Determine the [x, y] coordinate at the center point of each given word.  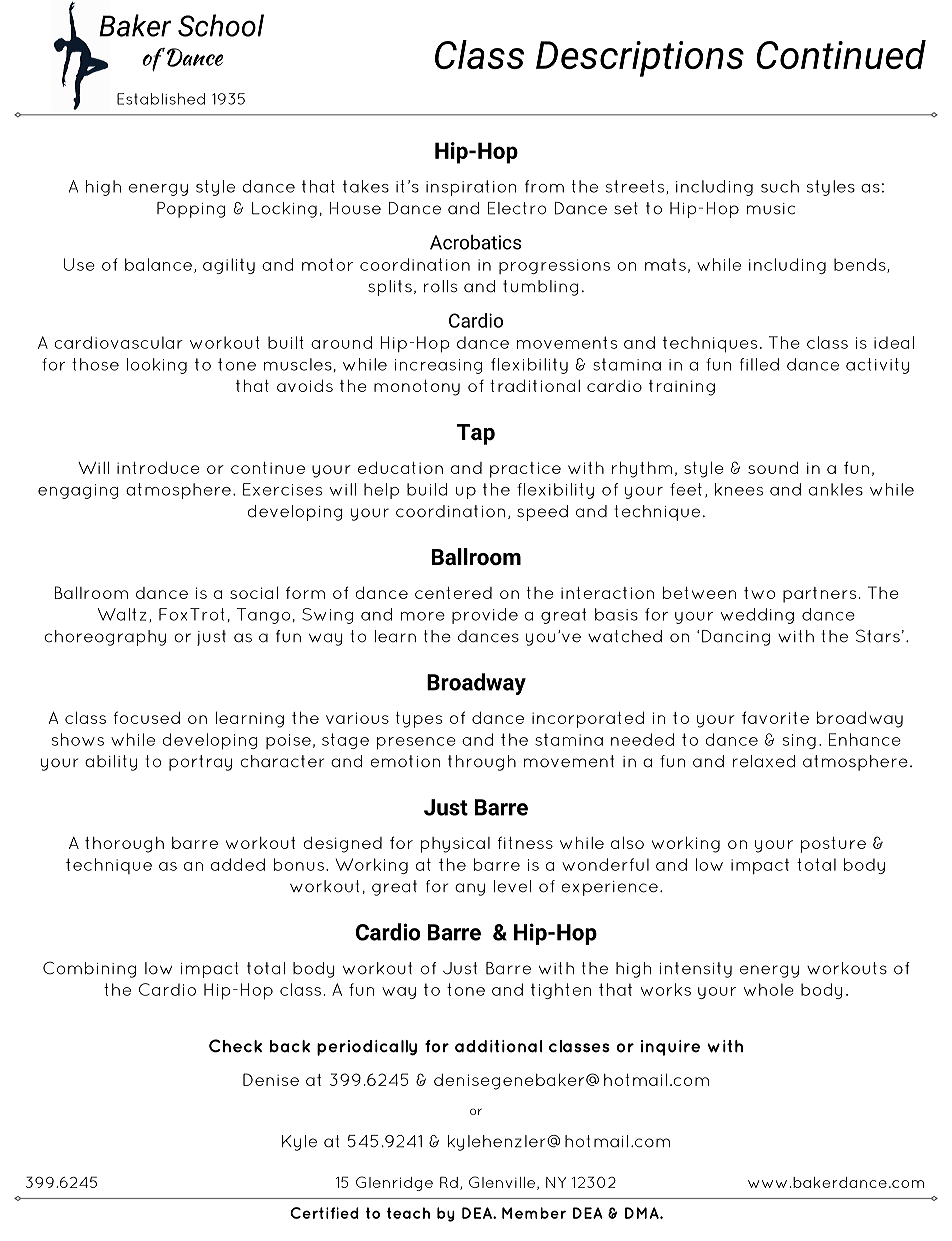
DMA [643, 1213]
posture [833, 845]
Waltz [122, 614]
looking [157, 366]
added [238, 864]
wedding [757, 616]
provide [485, 616]
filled [759, 364]
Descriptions [640, 59]
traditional [535, 385]
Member [534, 1213]
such [780, 186]
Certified [324, 1213]
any [470, 889]
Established [161, 99]
